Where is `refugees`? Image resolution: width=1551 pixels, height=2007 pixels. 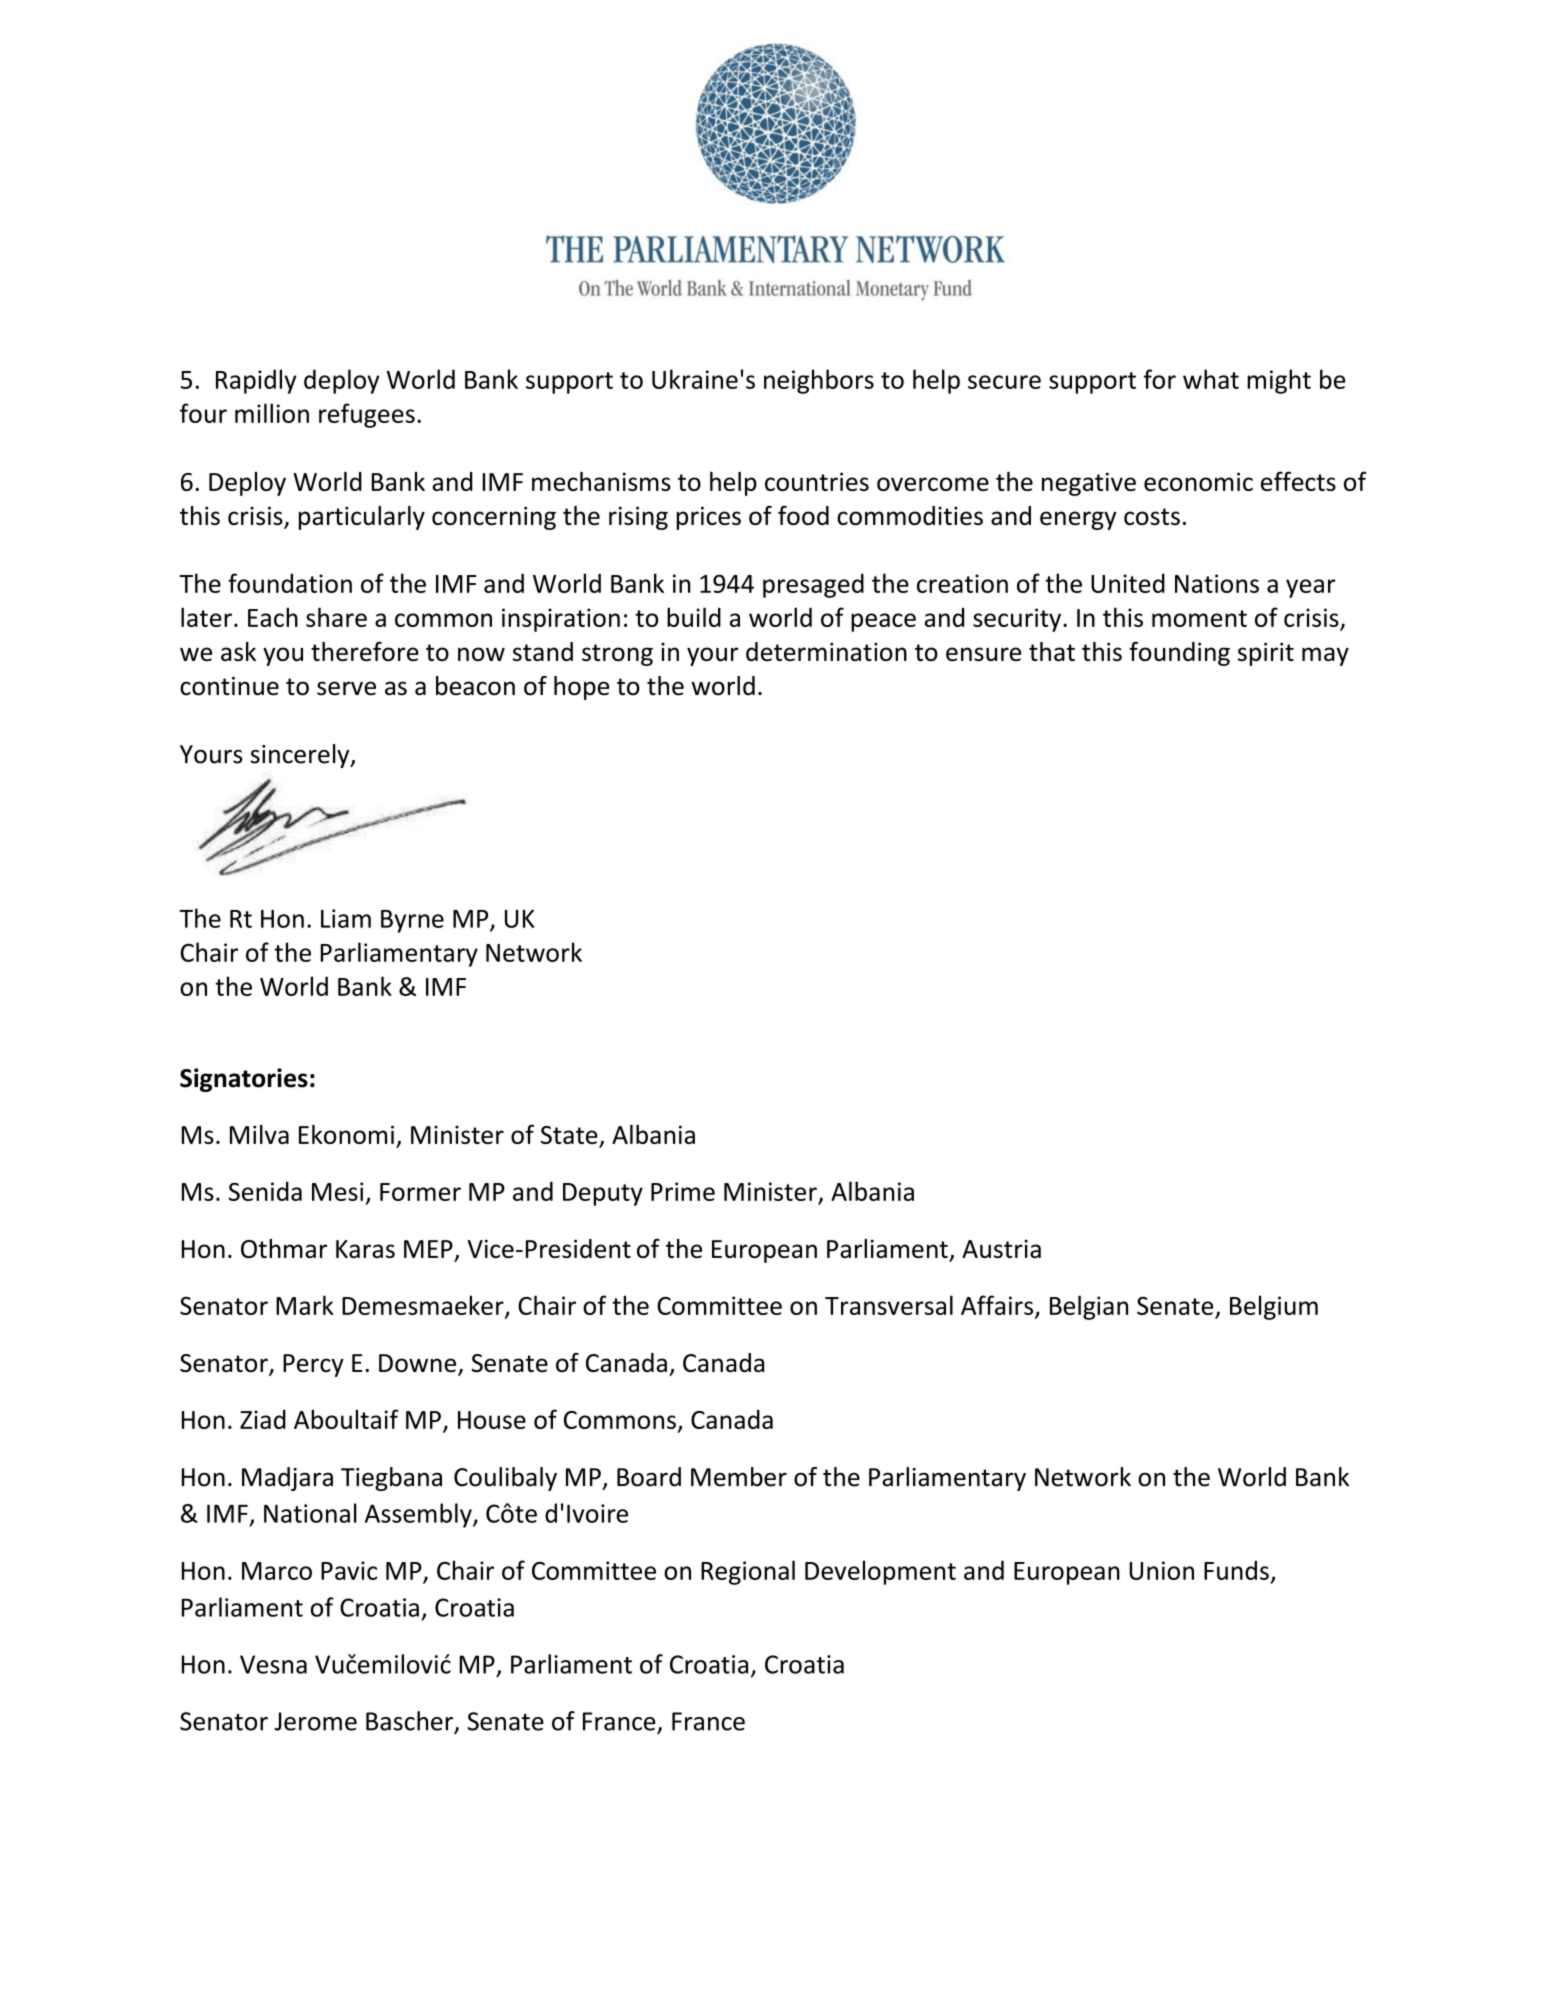
refugees is located at coordinates (367, 415).
